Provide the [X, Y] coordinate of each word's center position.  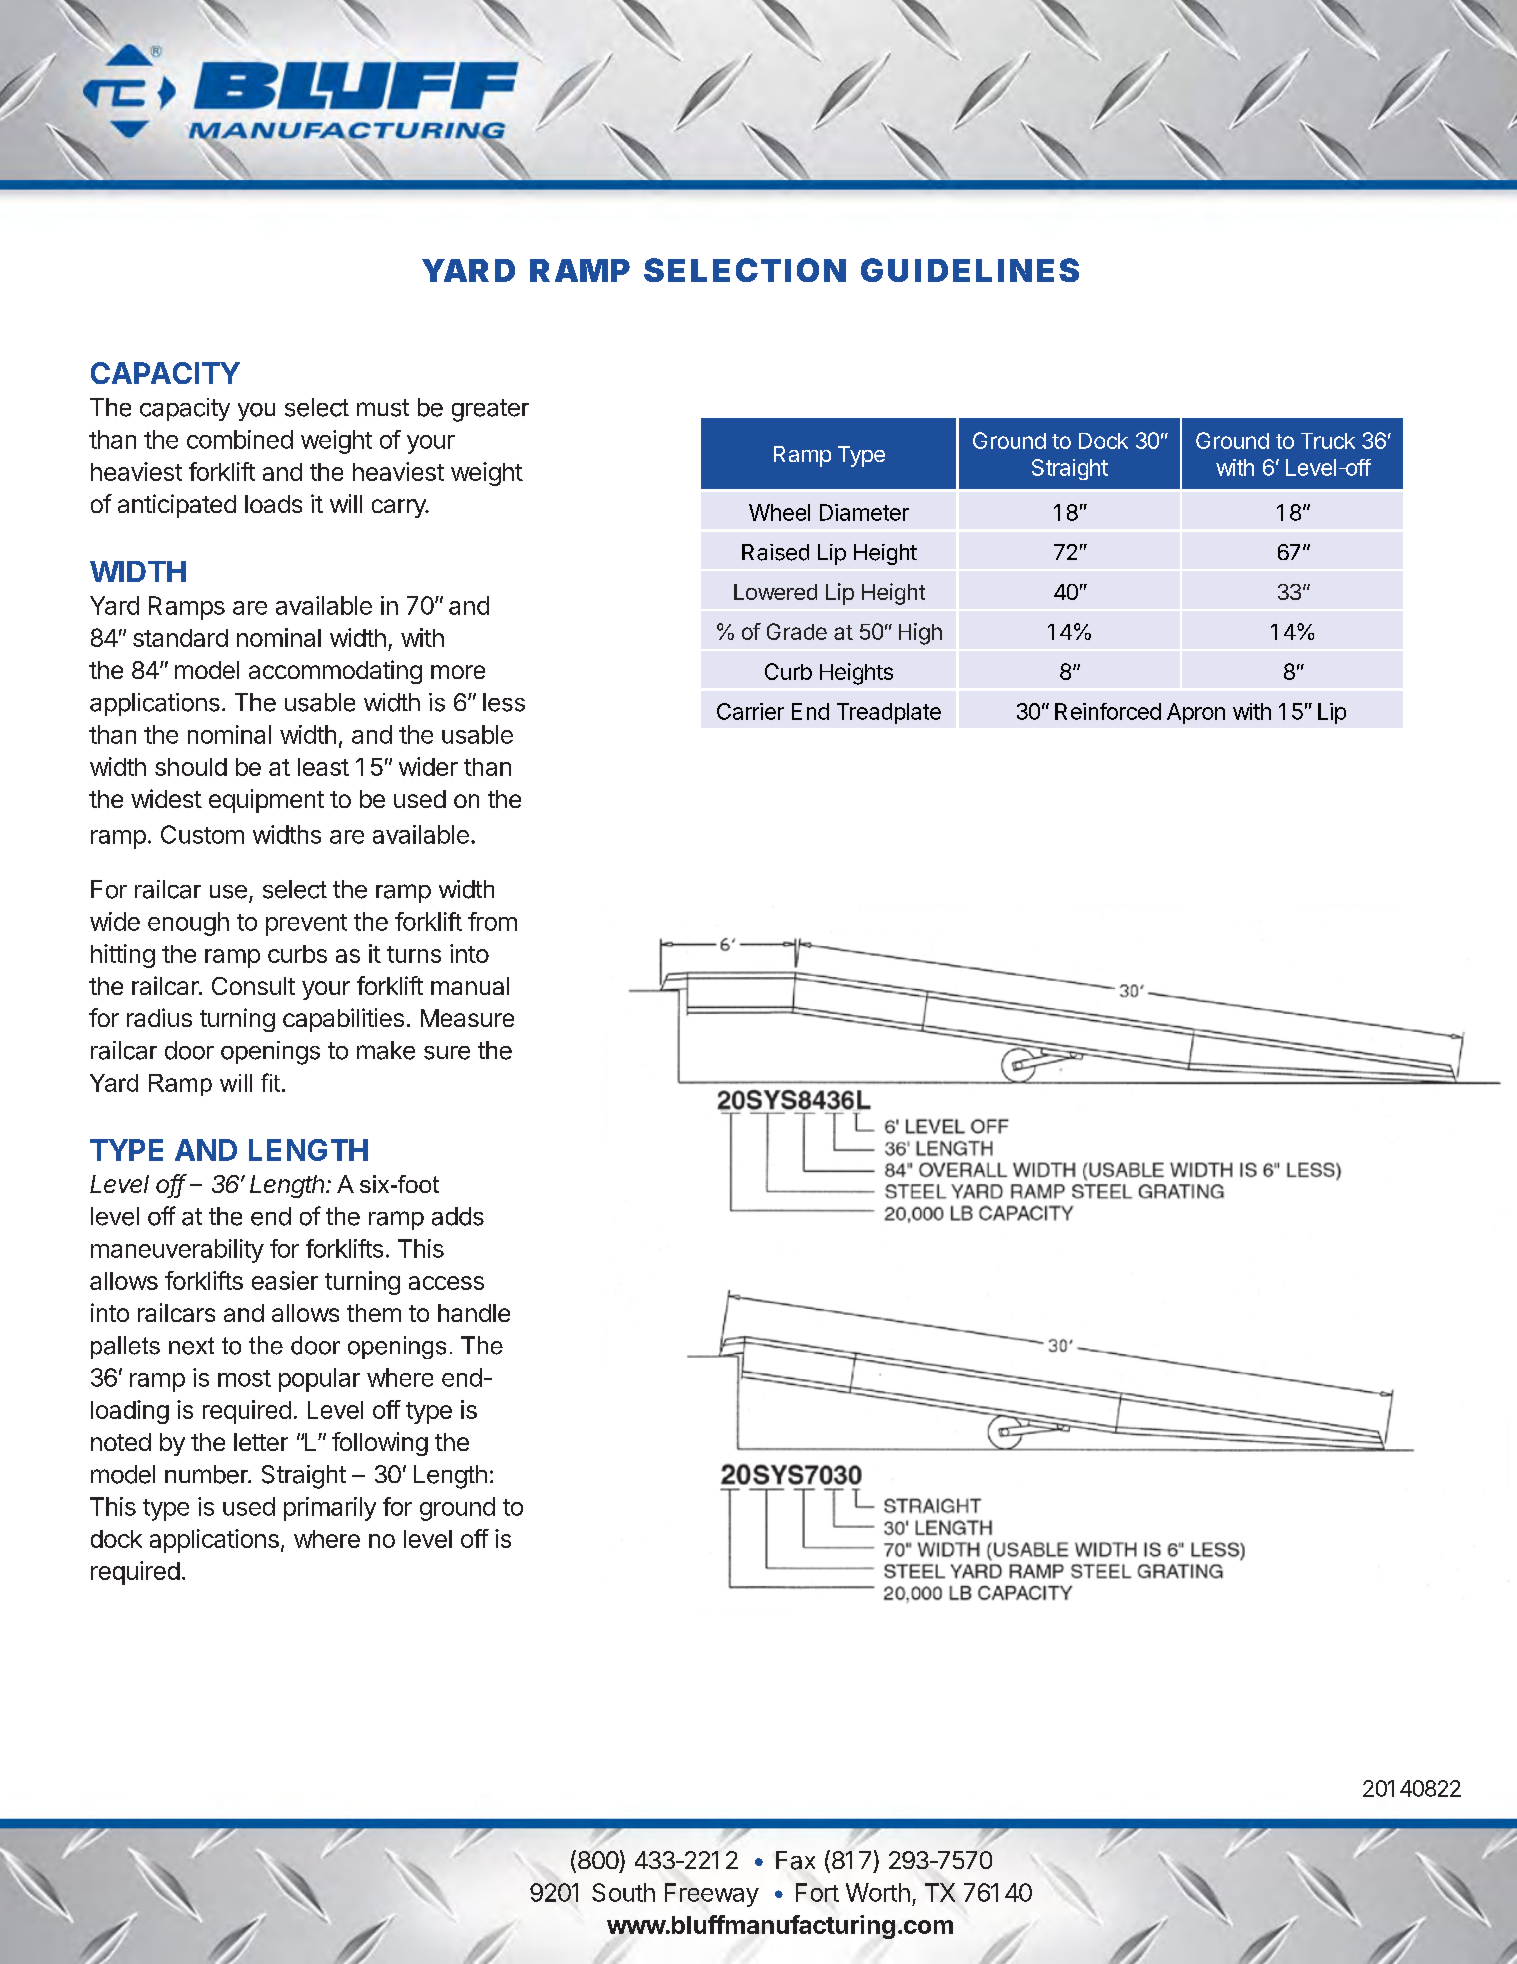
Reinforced [1108, 711]
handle [474, 1313]
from [492, 921]
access [446, 1283]
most [244, 1378]
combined [240, 439]
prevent [306, 925]
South [623, 1892]
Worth [878, 1892]
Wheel [779, 512]
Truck [1328, 441]
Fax [795, 1860]
